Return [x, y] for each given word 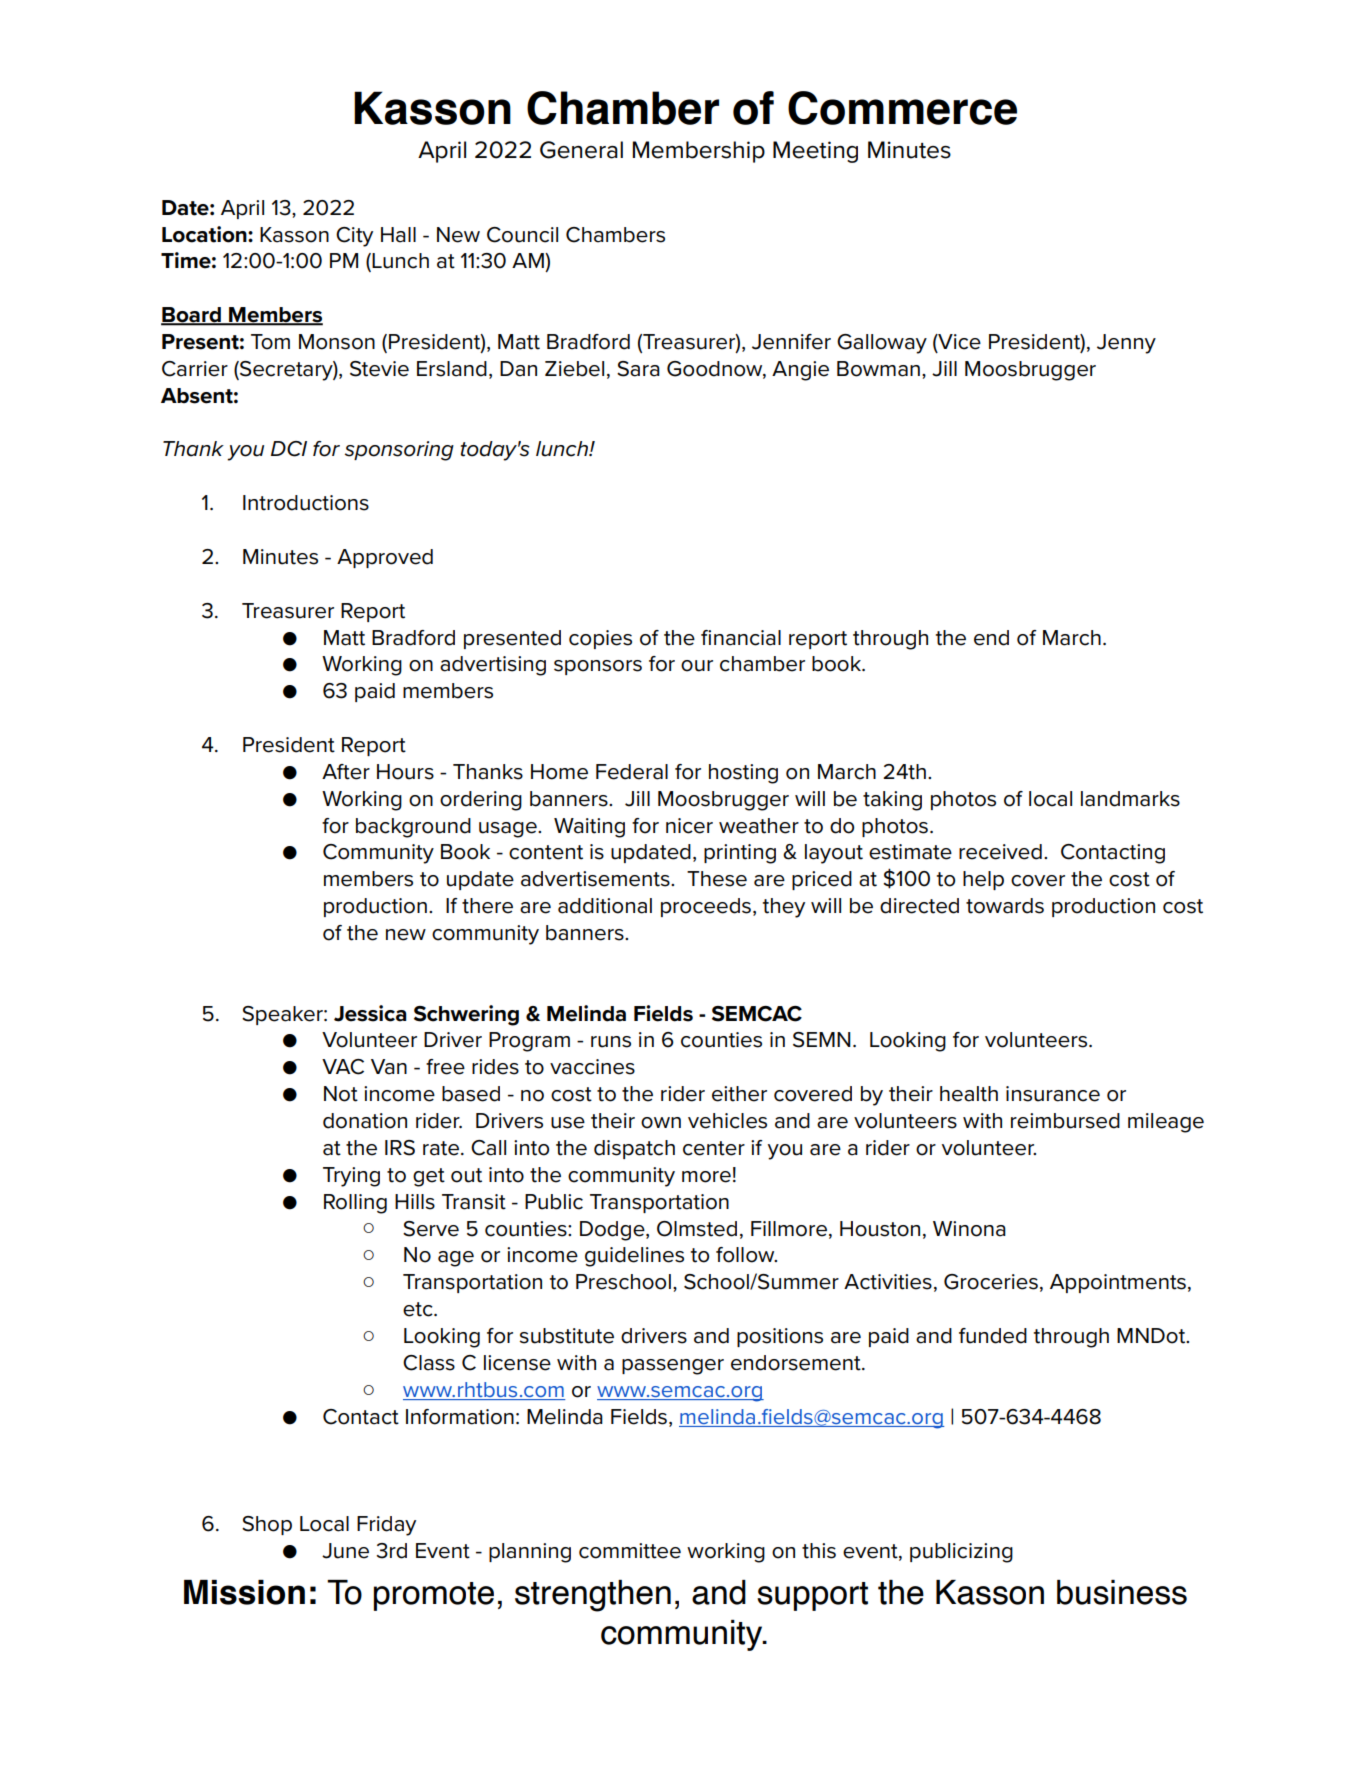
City [354, 237]
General [581, 150]
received [1000, 852]
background [413, 828]
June [345, 1551]
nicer [689, 826]
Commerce [902, 108]
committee [630, 1551]
